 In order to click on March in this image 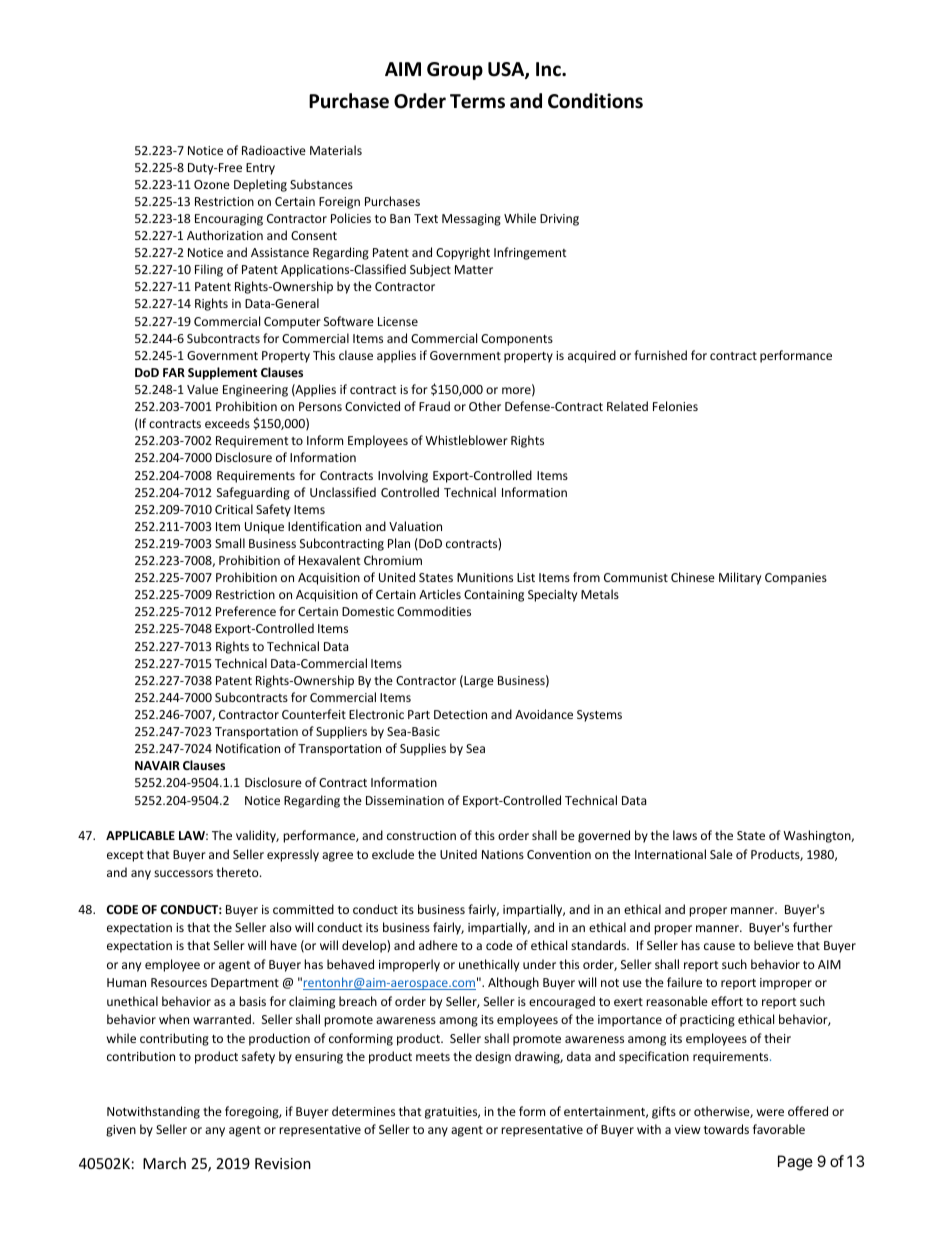, I will do `click(164, 1163)`.
